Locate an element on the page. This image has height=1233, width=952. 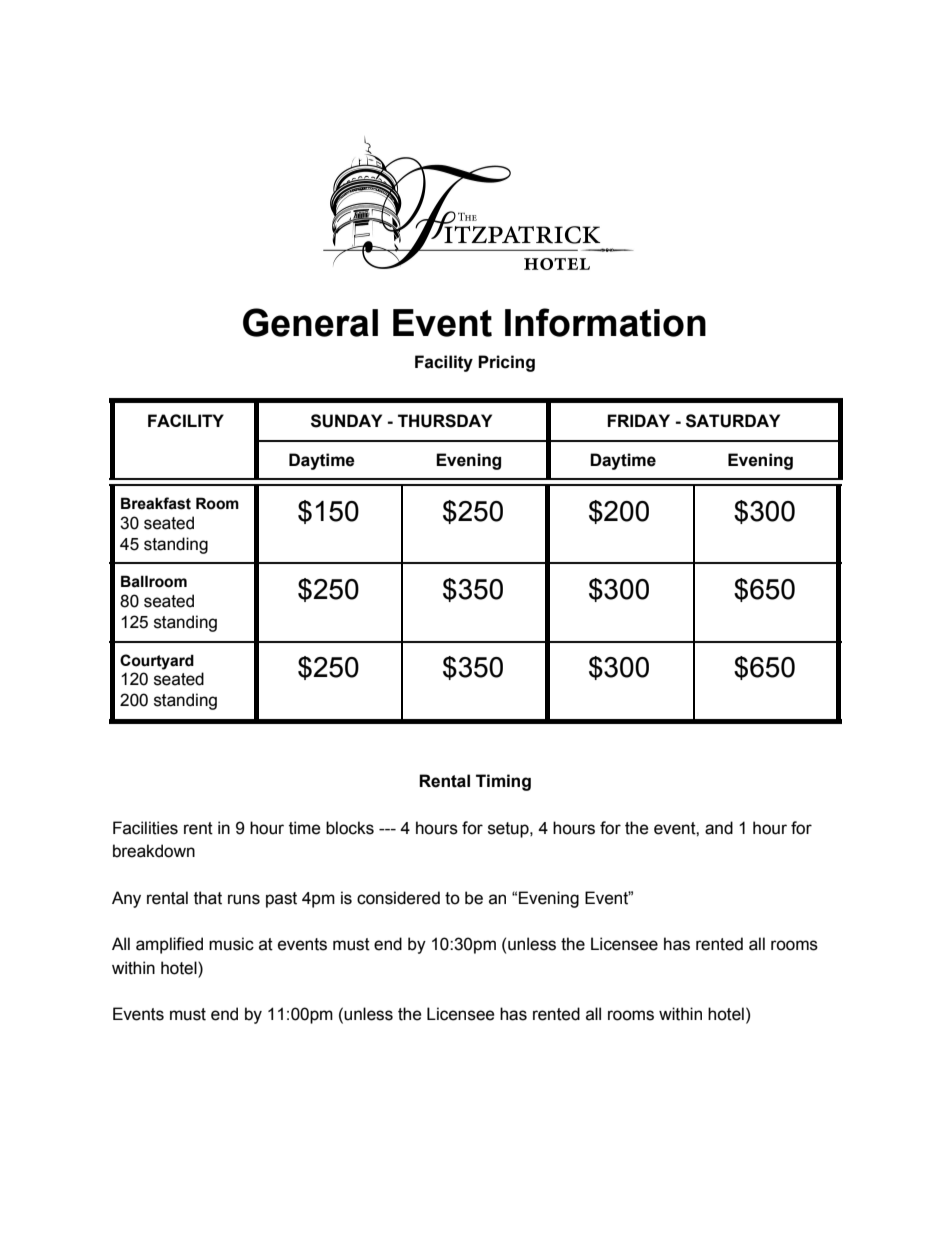
runs is located at coordinates (244, 899).
